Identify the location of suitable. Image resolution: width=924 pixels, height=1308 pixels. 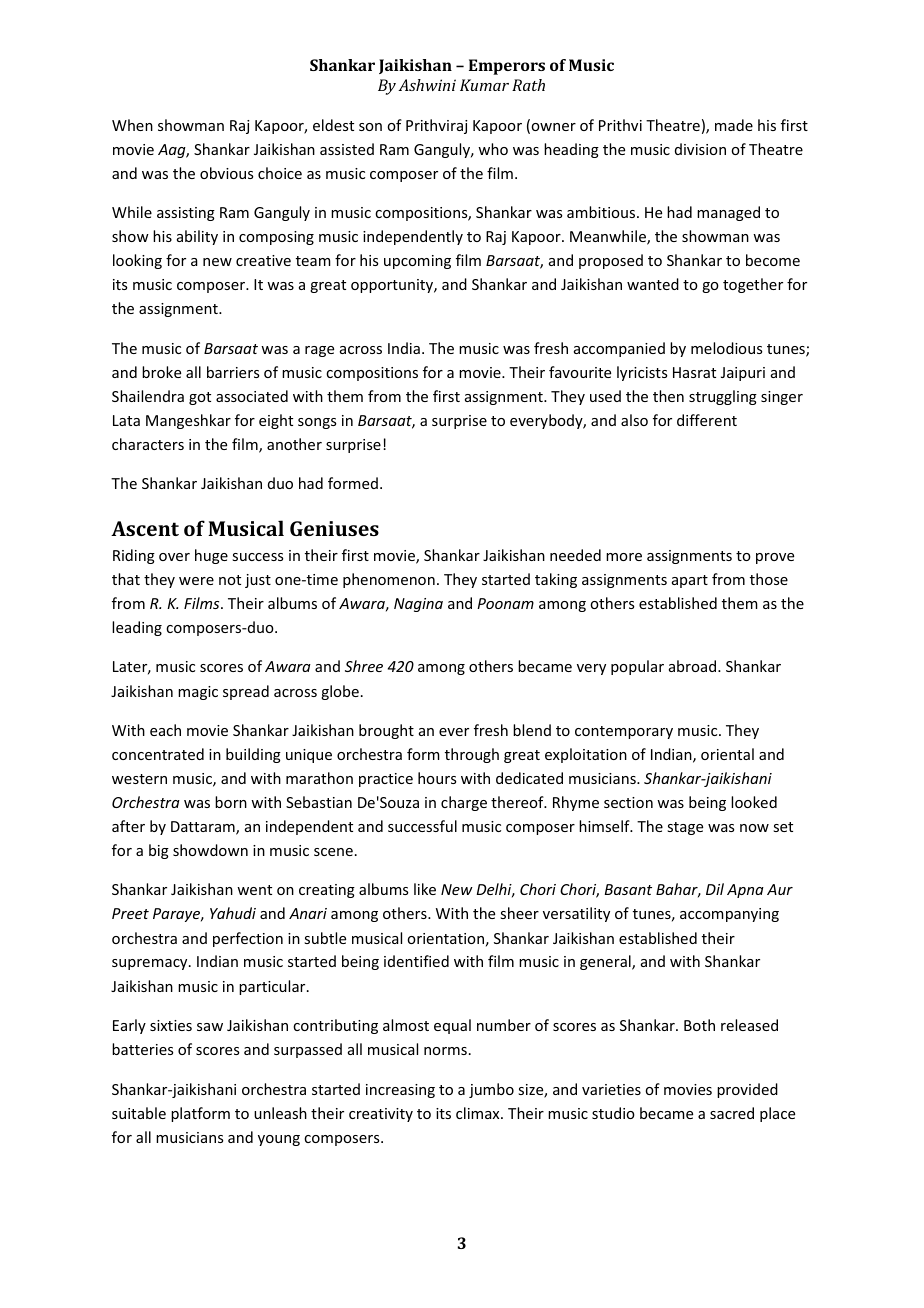
(139, 1113).
